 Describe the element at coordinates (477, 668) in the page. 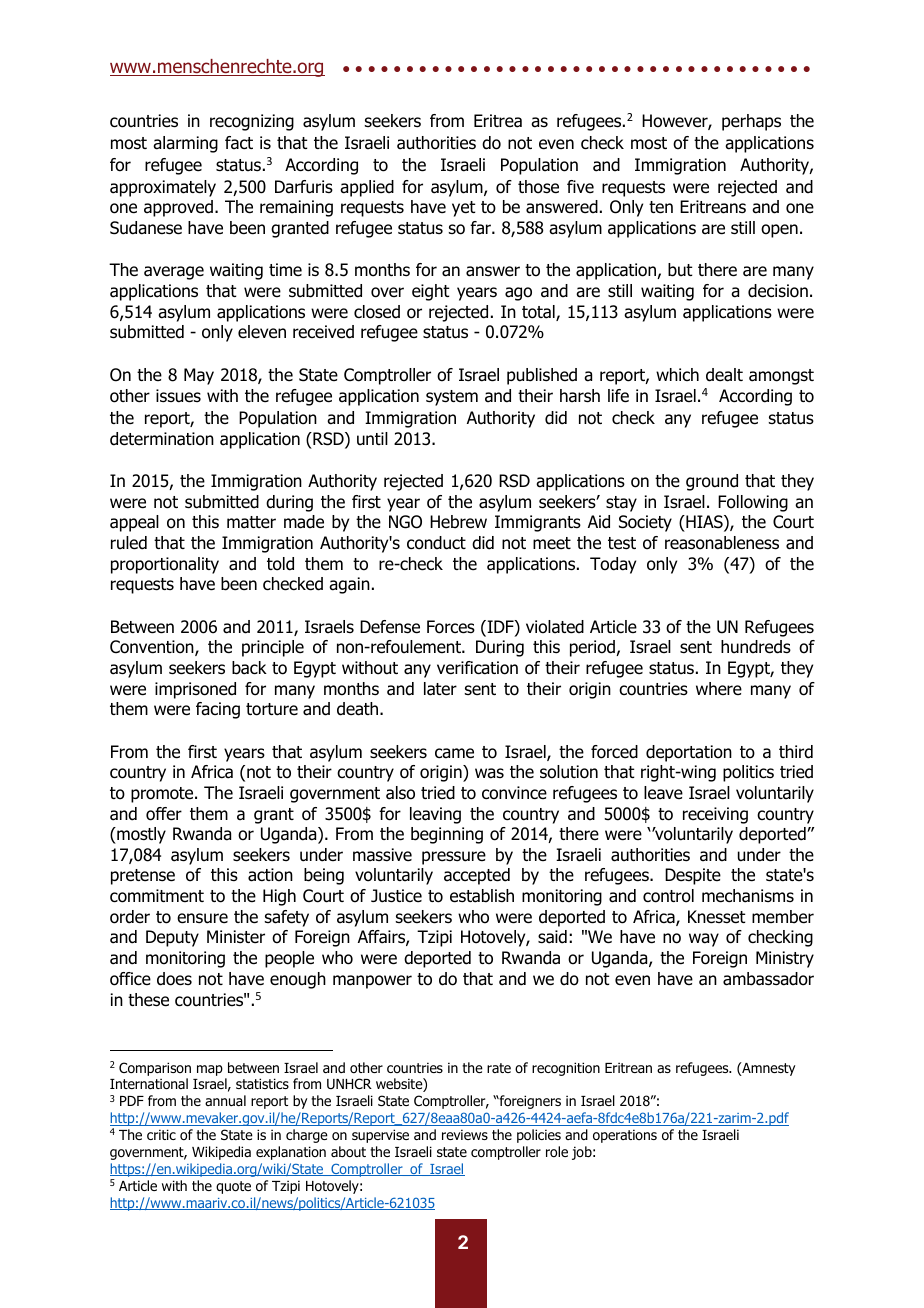

I see `verification` at that location.
